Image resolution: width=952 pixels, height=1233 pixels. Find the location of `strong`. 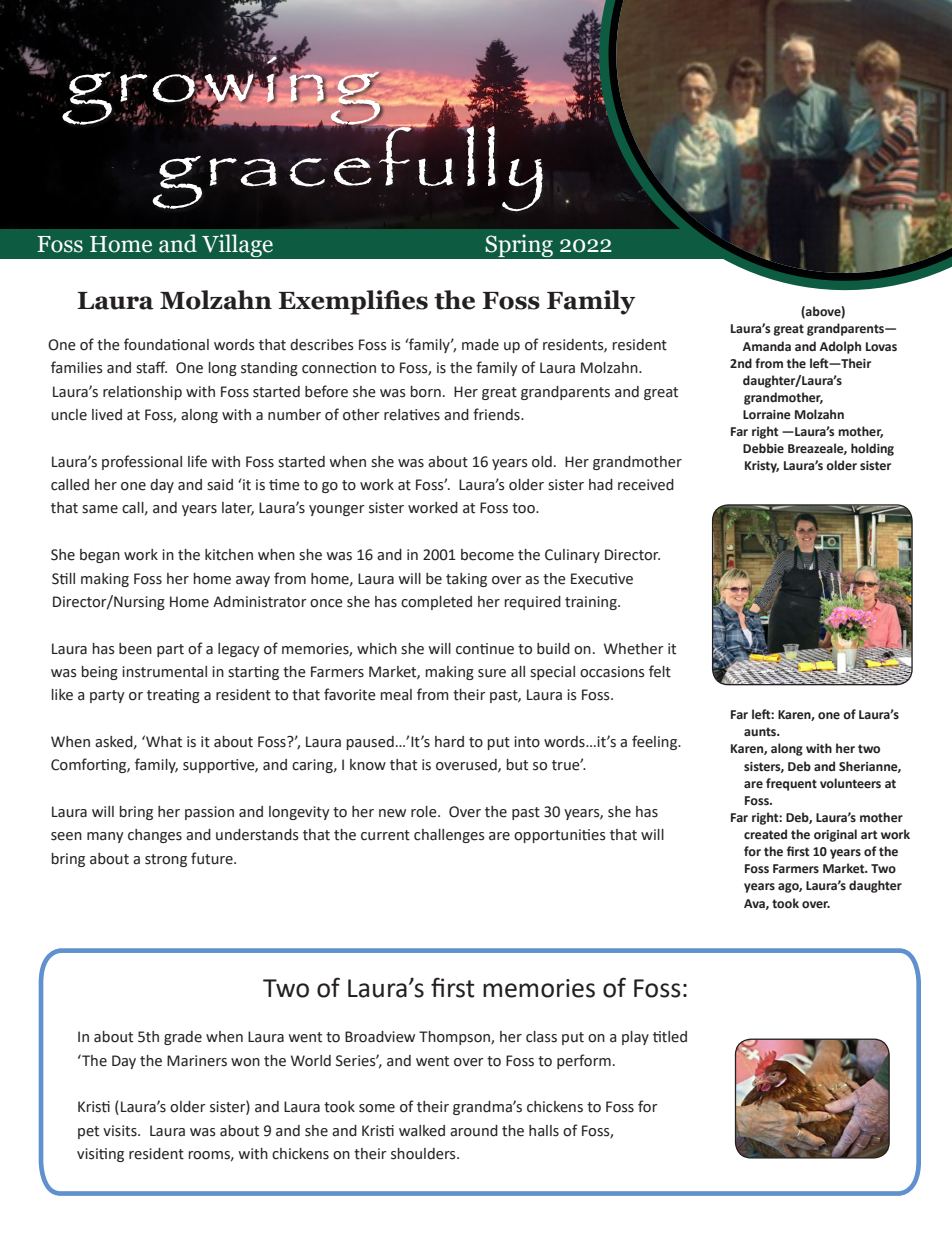

strong is located at coordinates (166, 860).
